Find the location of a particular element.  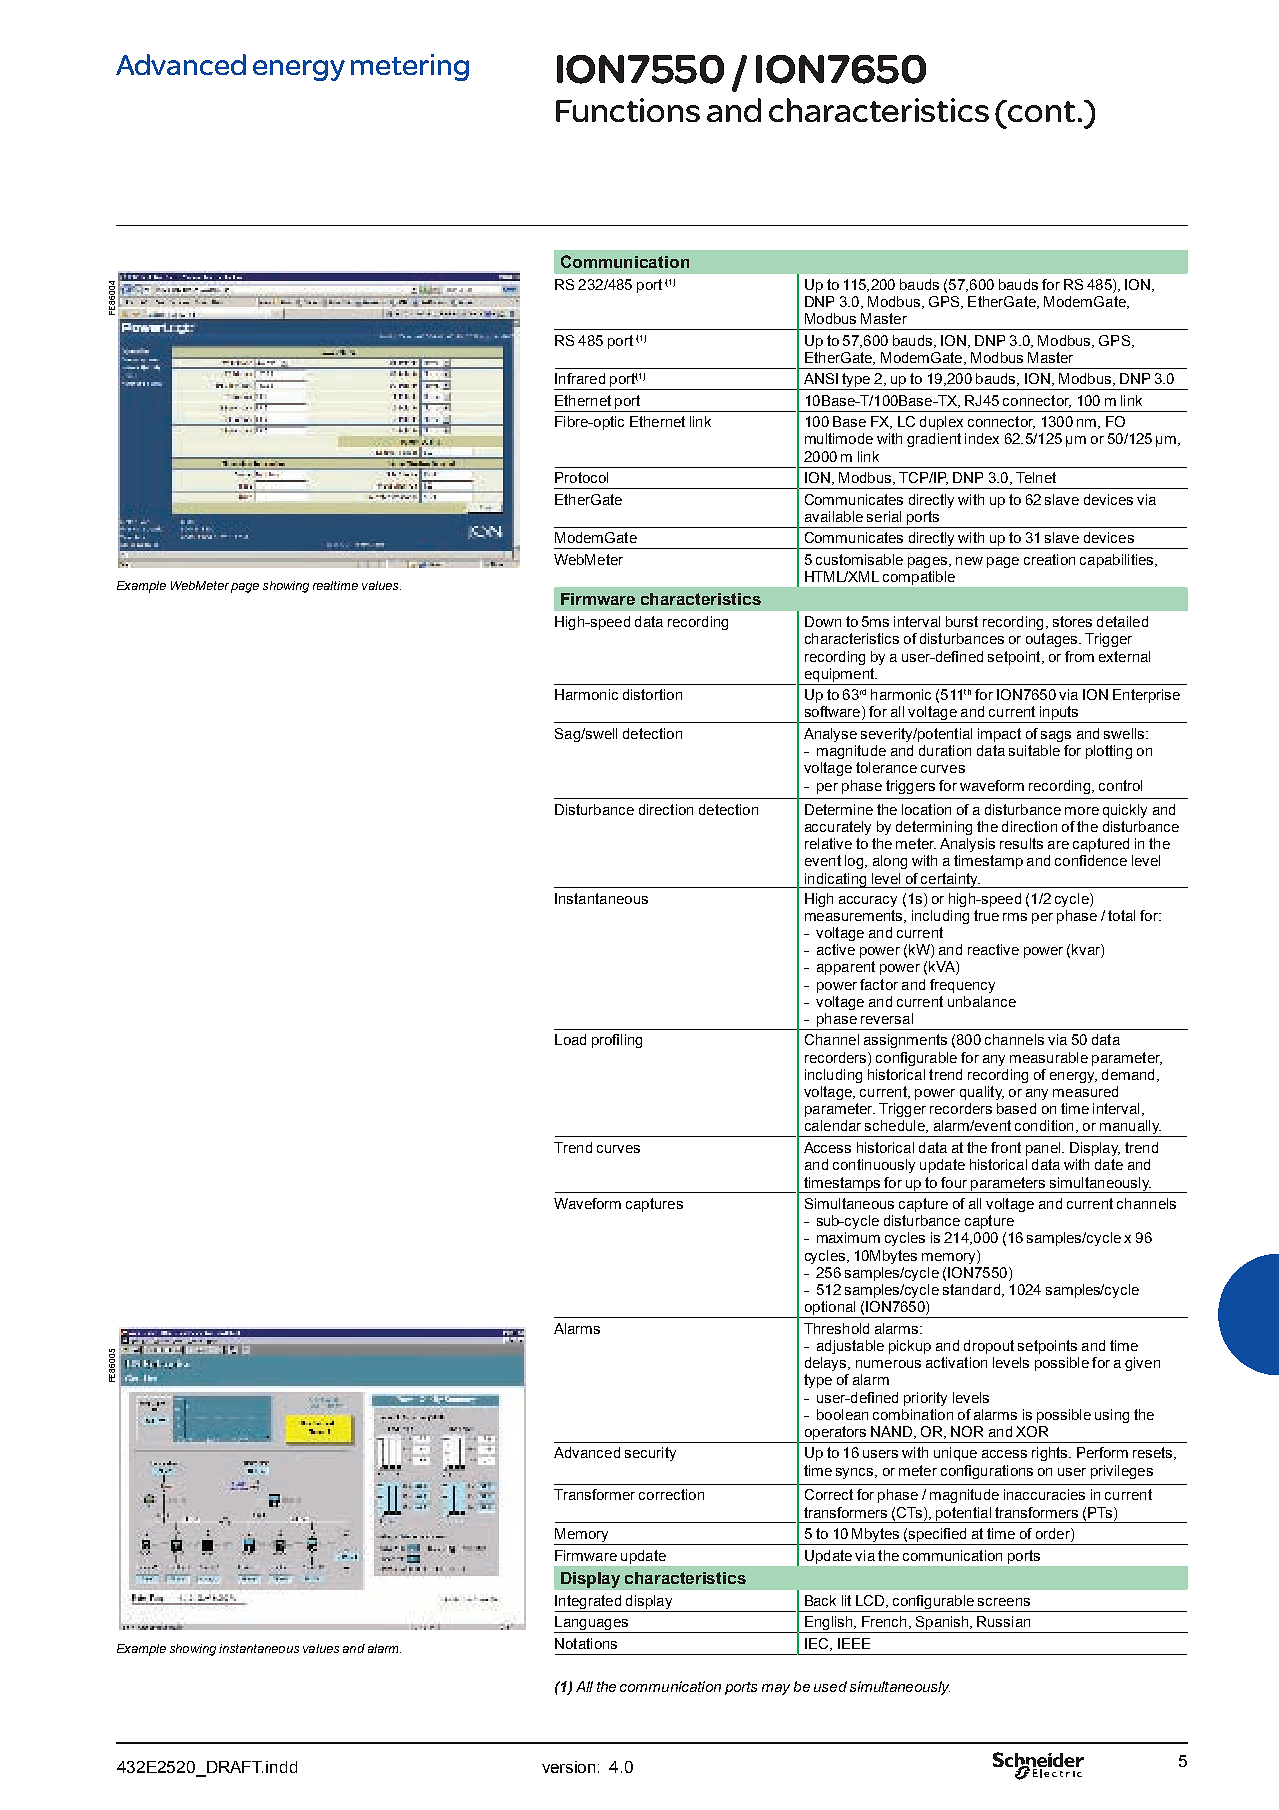

index is located at coordinates (982, 438).
